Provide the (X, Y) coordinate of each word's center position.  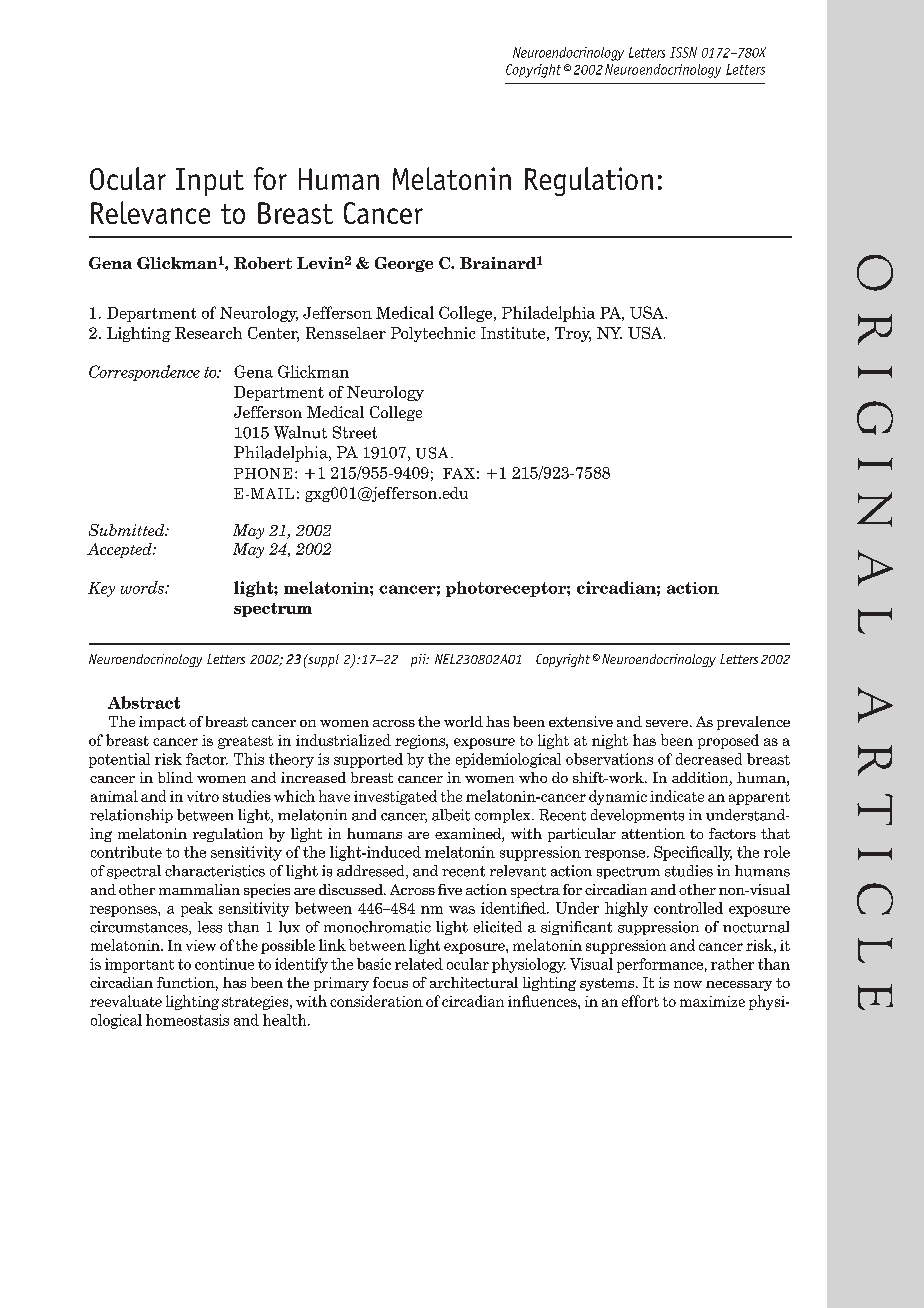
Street (355, 432)
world (463, 721)
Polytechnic (433, 334)
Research (208, 333)
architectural (474, 982)
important (139, 965)
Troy (573, 334)
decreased (709, 759)
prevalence (753, 723)
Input (210, 182)
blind (175, 777)
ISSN (683, 52)
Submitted (128, 530)
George (404, 264)
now (688, 984)
